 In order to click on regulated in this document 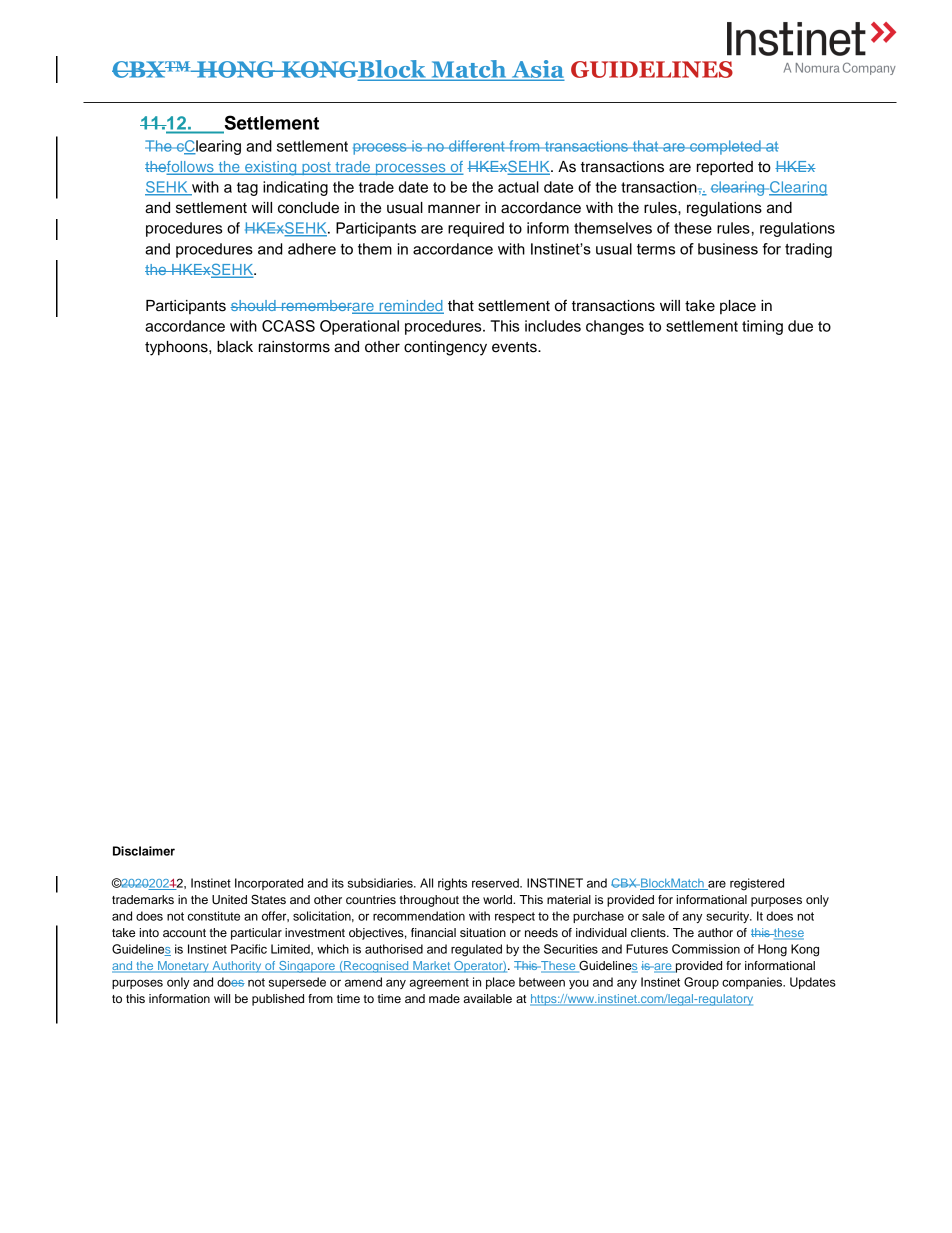, I will do `click(476, 950)`.
